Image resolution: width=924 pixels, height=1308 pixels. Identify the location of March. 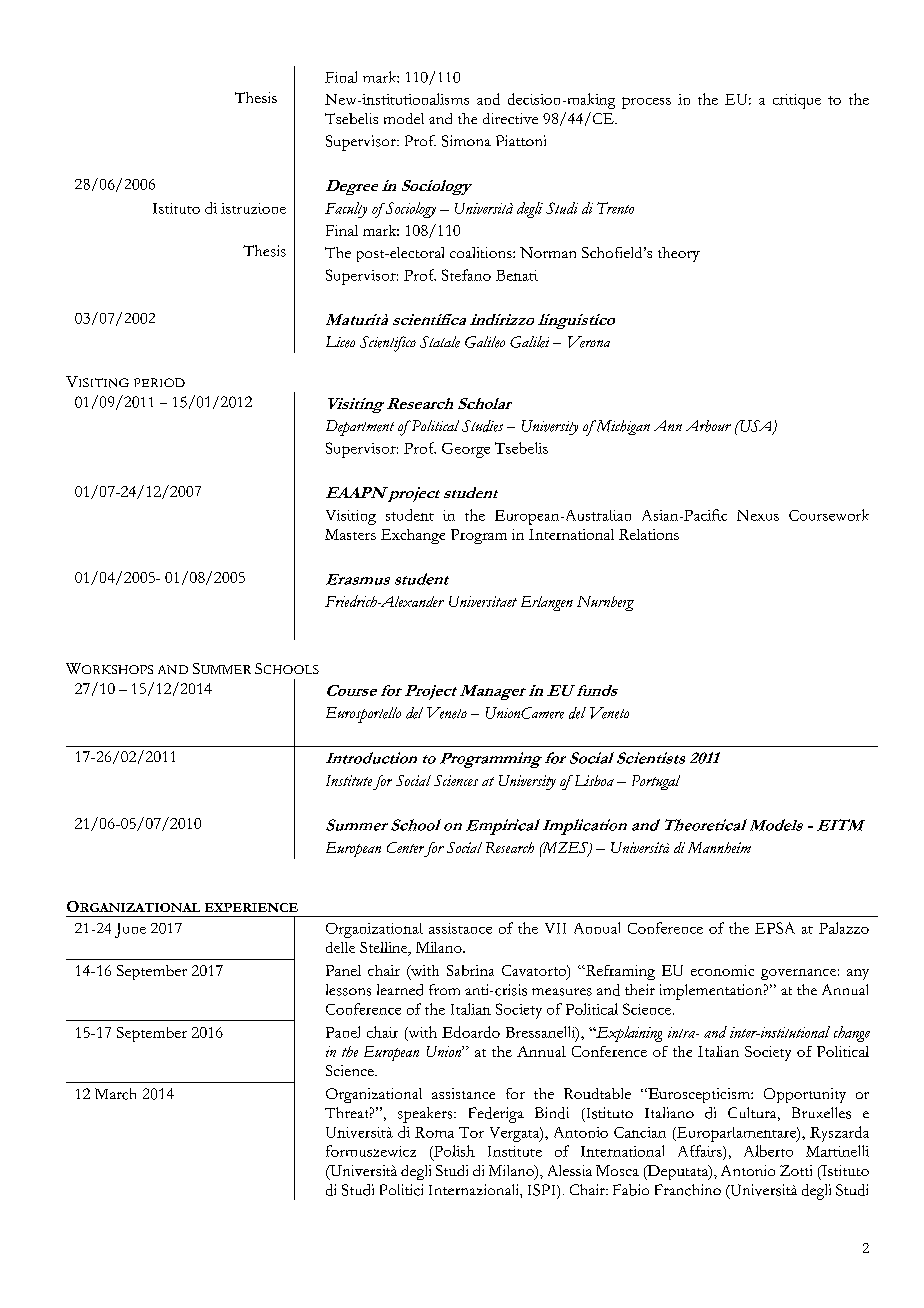
(115, 1094).
